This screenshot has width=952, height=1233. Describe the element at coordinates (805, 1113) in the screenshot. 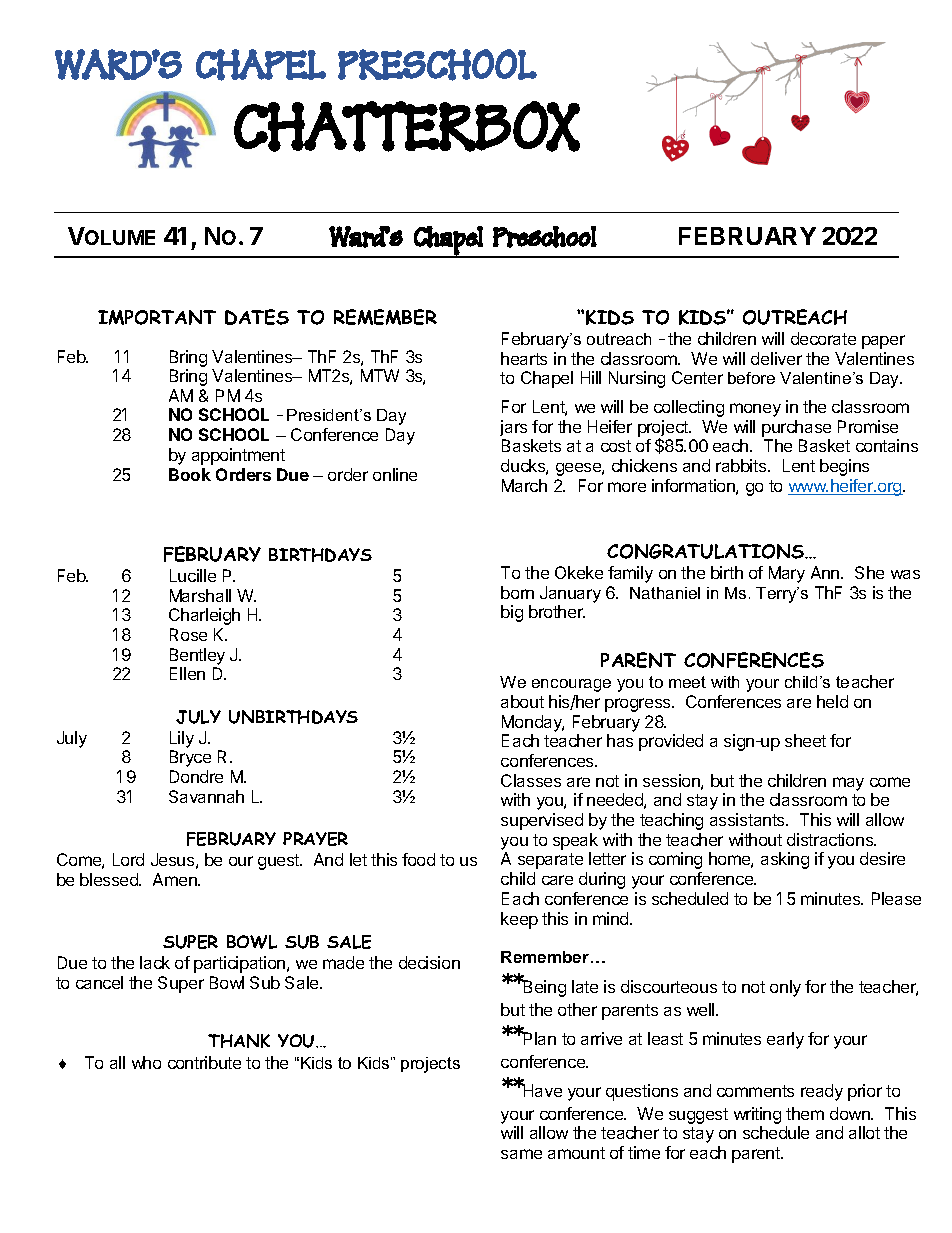

I see `them` at that location.
